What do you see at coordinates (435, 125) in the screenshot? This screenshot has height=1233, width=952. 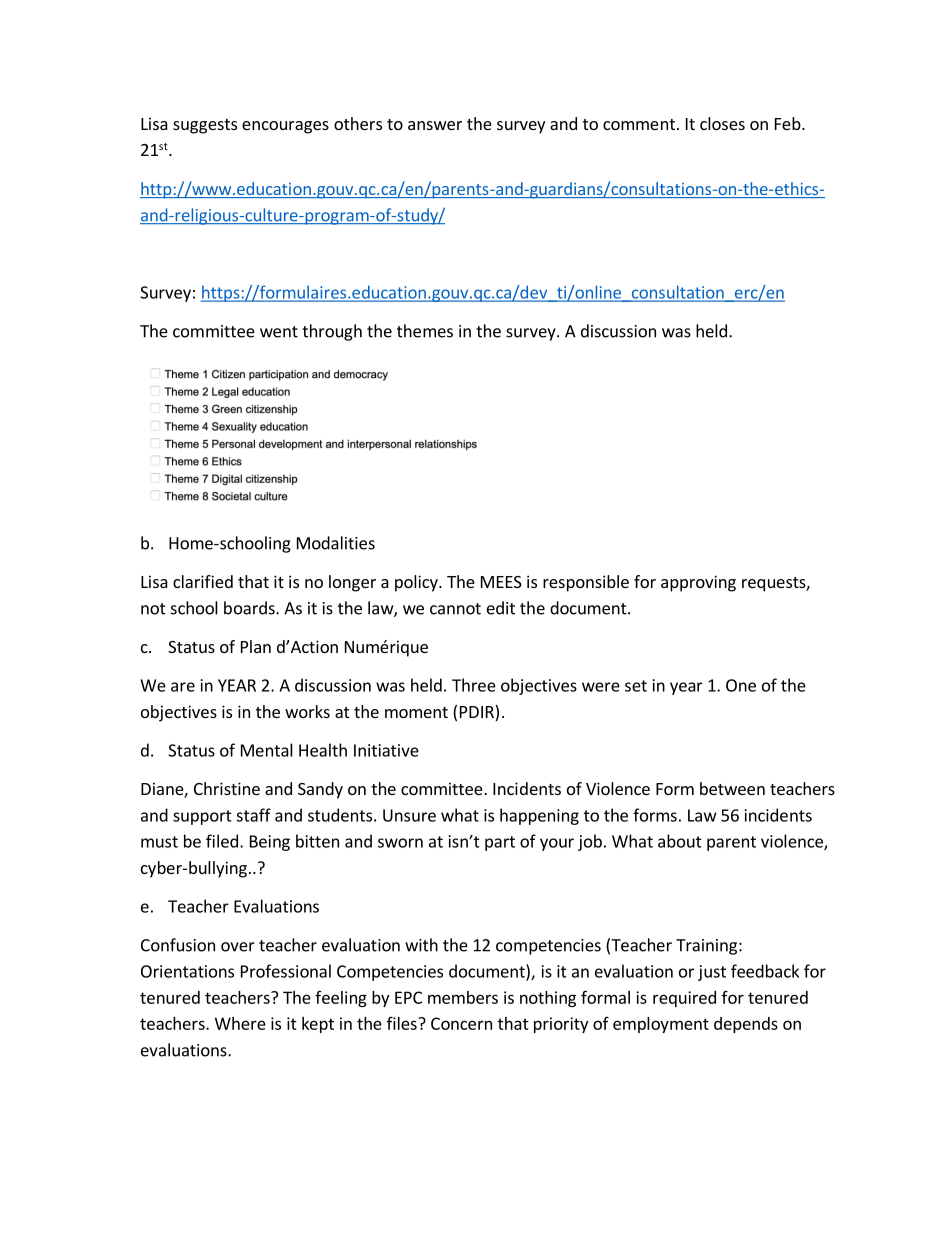 I see `answer` at bounding box center [435, 125].
